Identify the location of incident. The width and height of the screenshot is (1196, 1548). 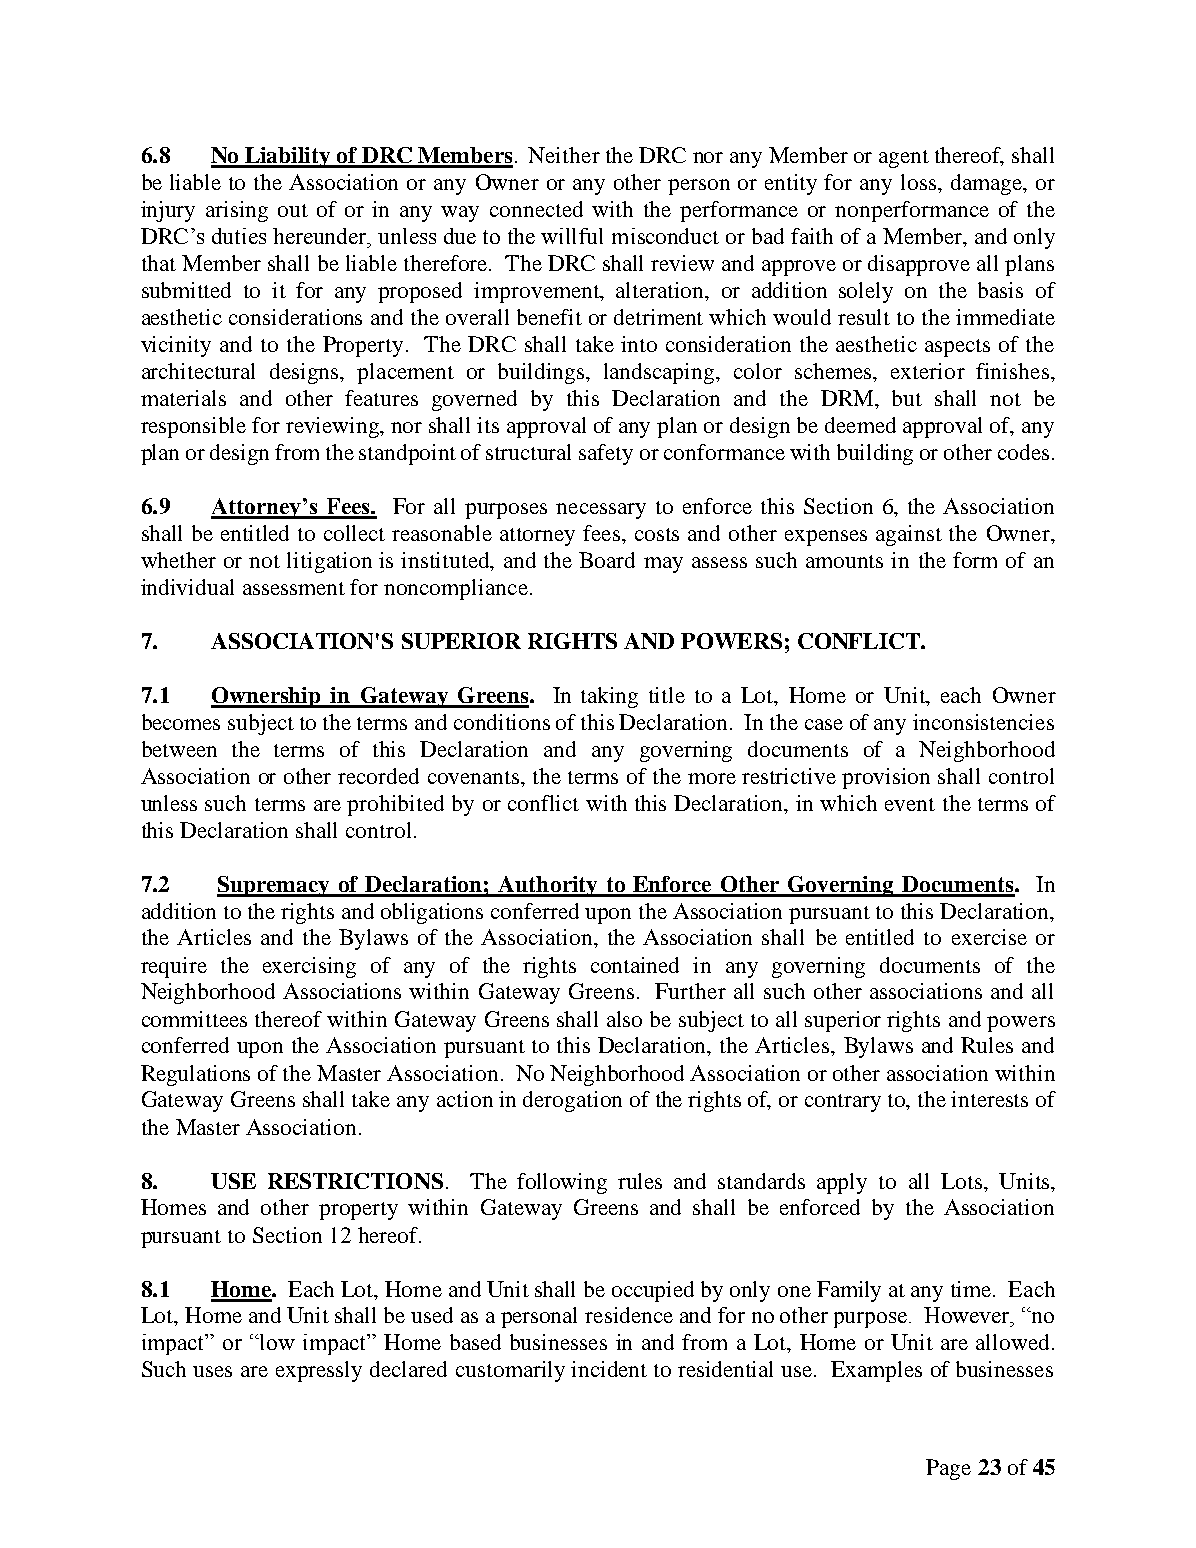
(609, 1369).
